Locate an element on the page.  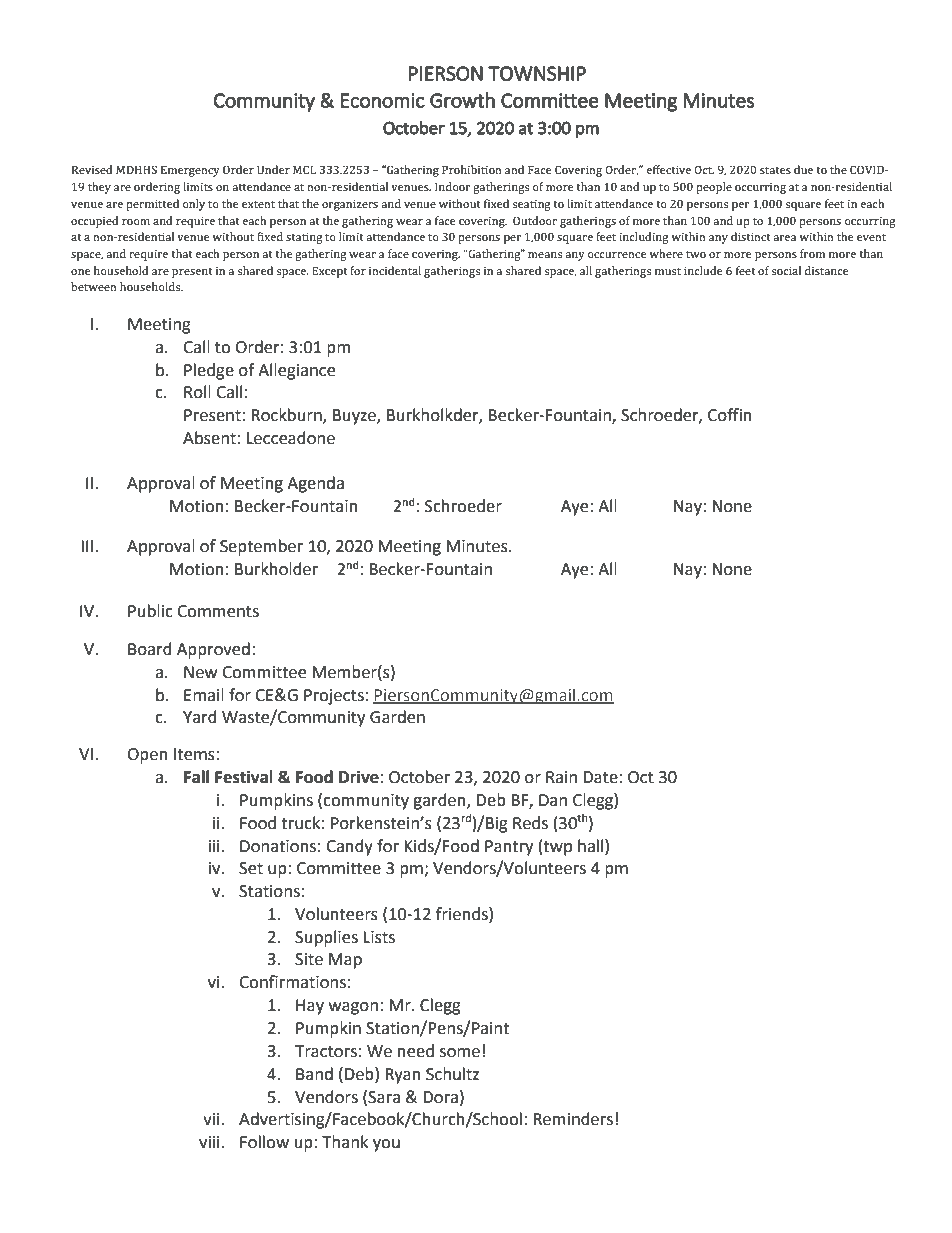
viii is located at coordinates (210, 1142).
